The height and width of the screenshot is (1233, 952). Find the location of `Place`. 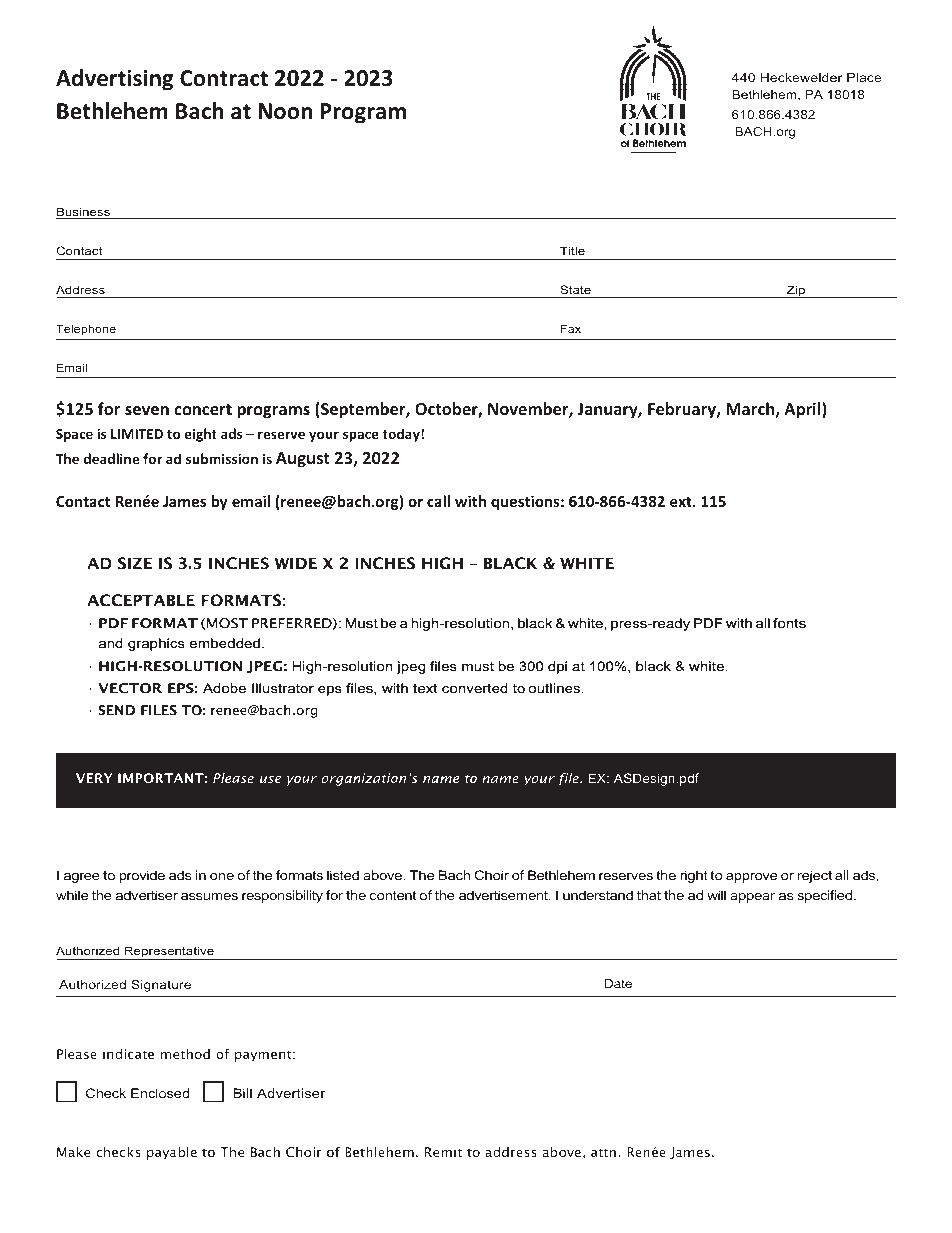

Place is located at coordinates (864, 77).
